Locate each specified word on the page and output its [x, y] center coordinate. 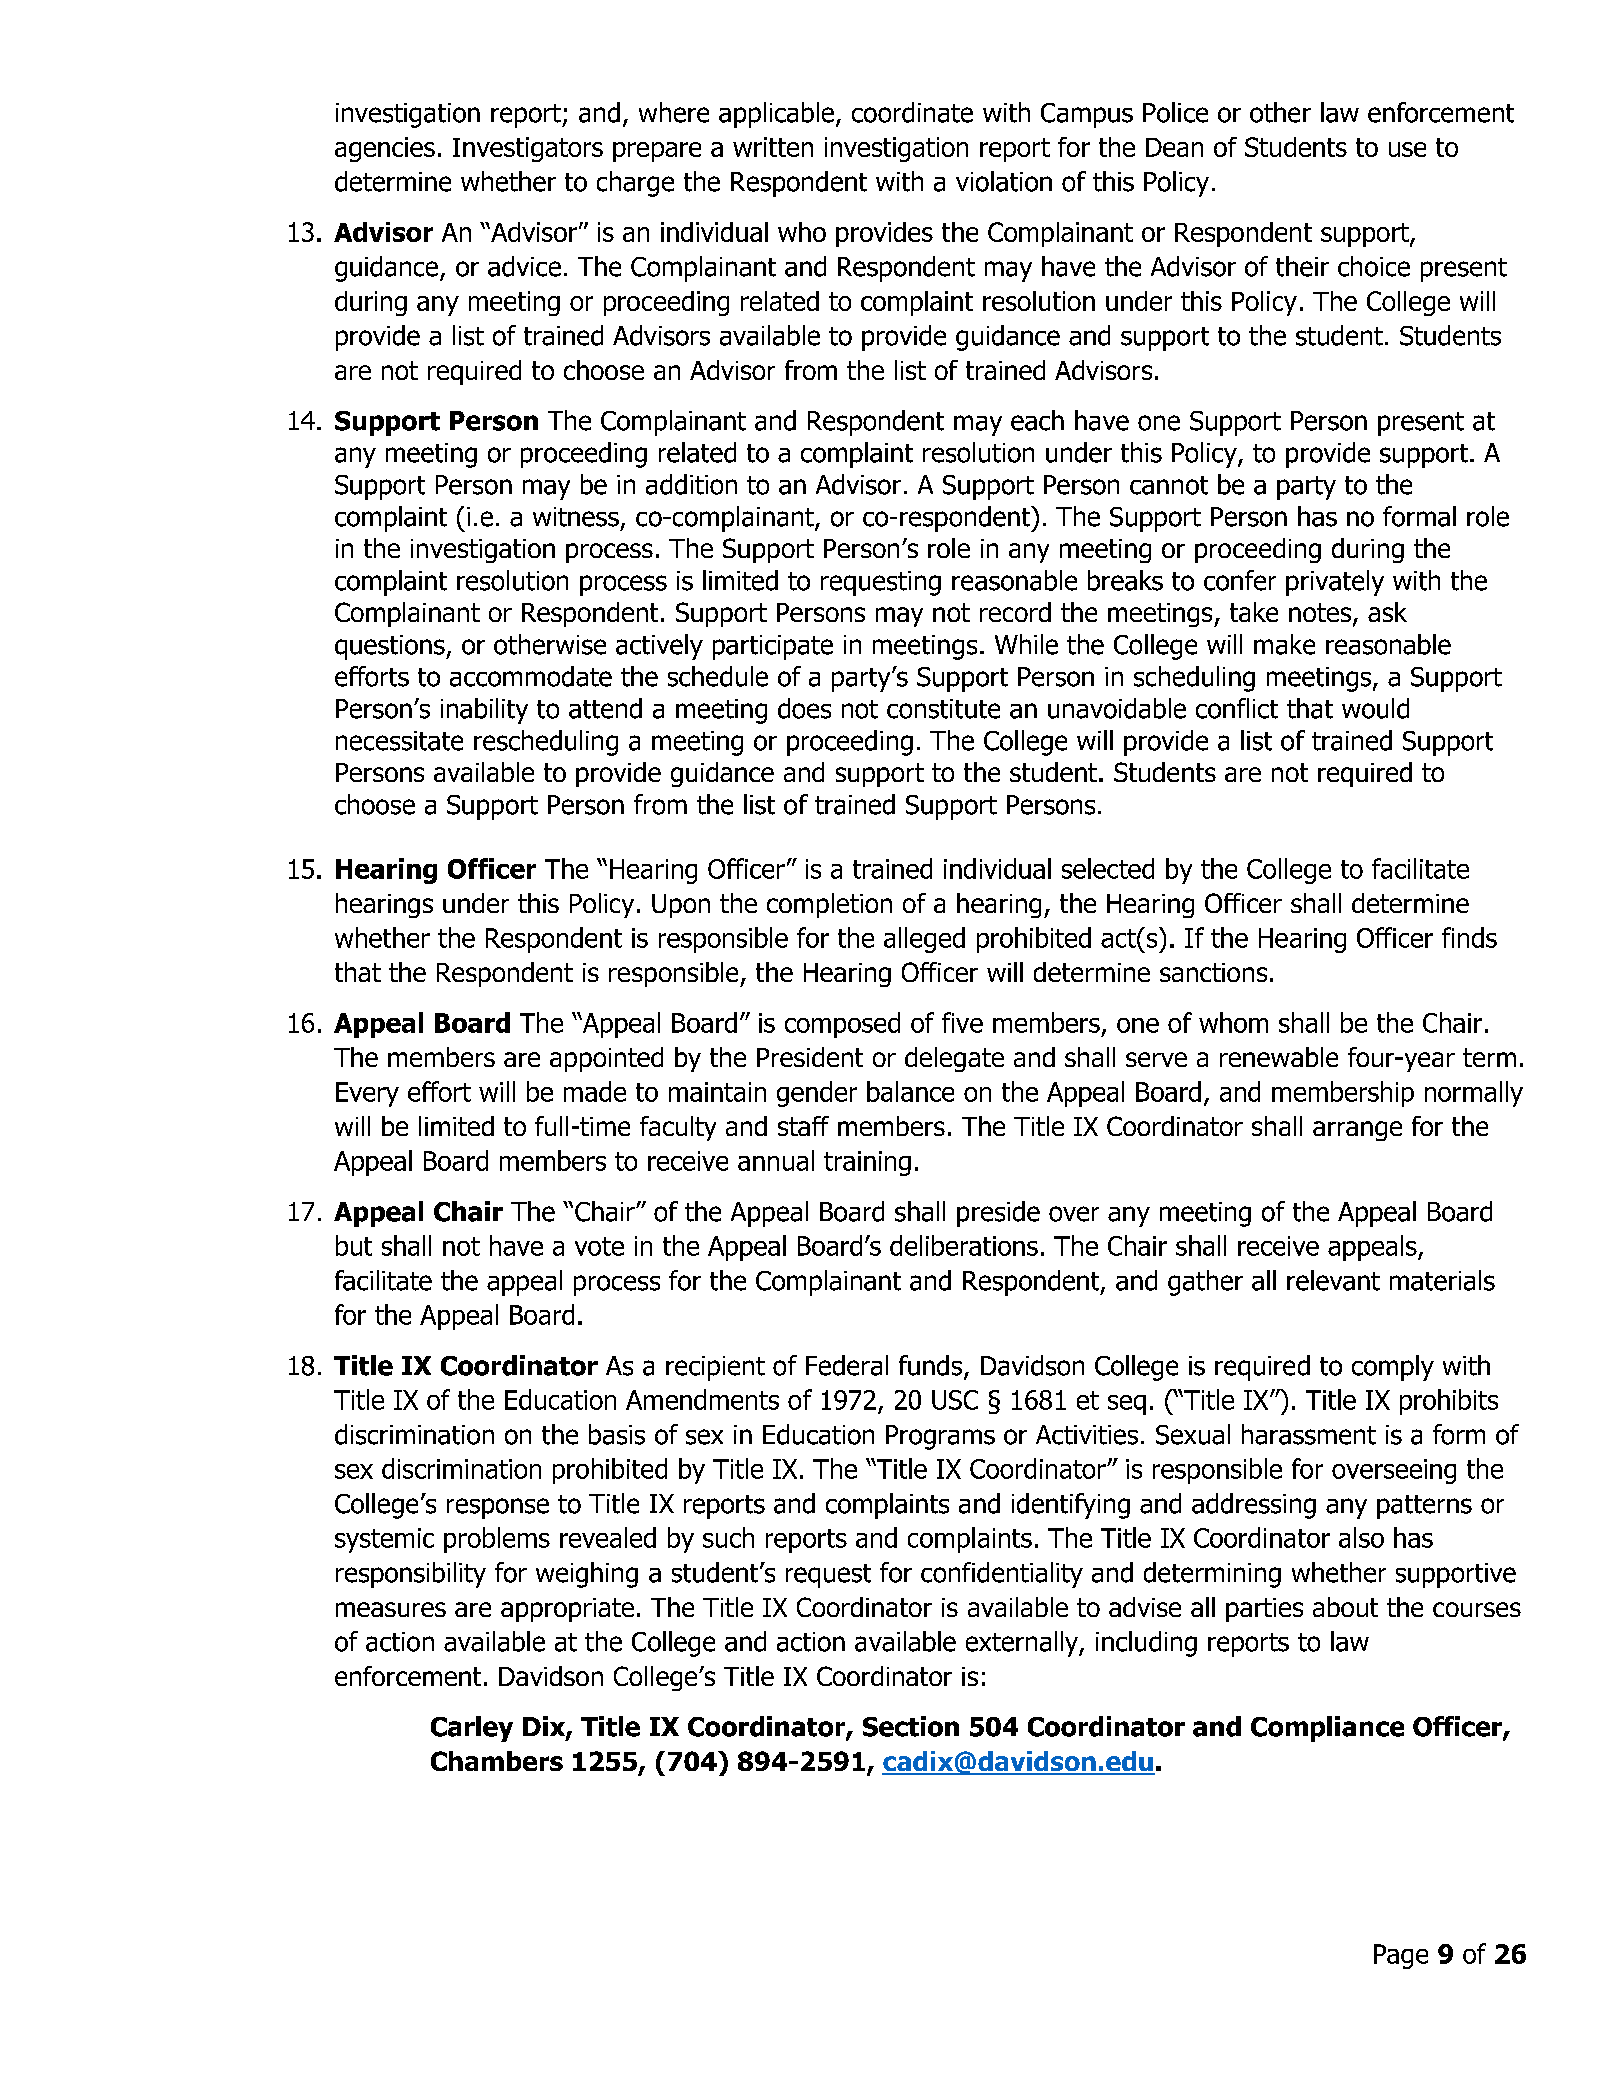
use [1407, 149]
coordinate [912, 112]
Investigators [528, 149]
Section [911, 1726]
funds [930, 1365]
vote [599, 1246]
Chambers [497, 1761]
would [1375, 708]
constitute [943, 709]
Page [1401, 1956]
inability [484, 711]
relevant [1333, 1280]
